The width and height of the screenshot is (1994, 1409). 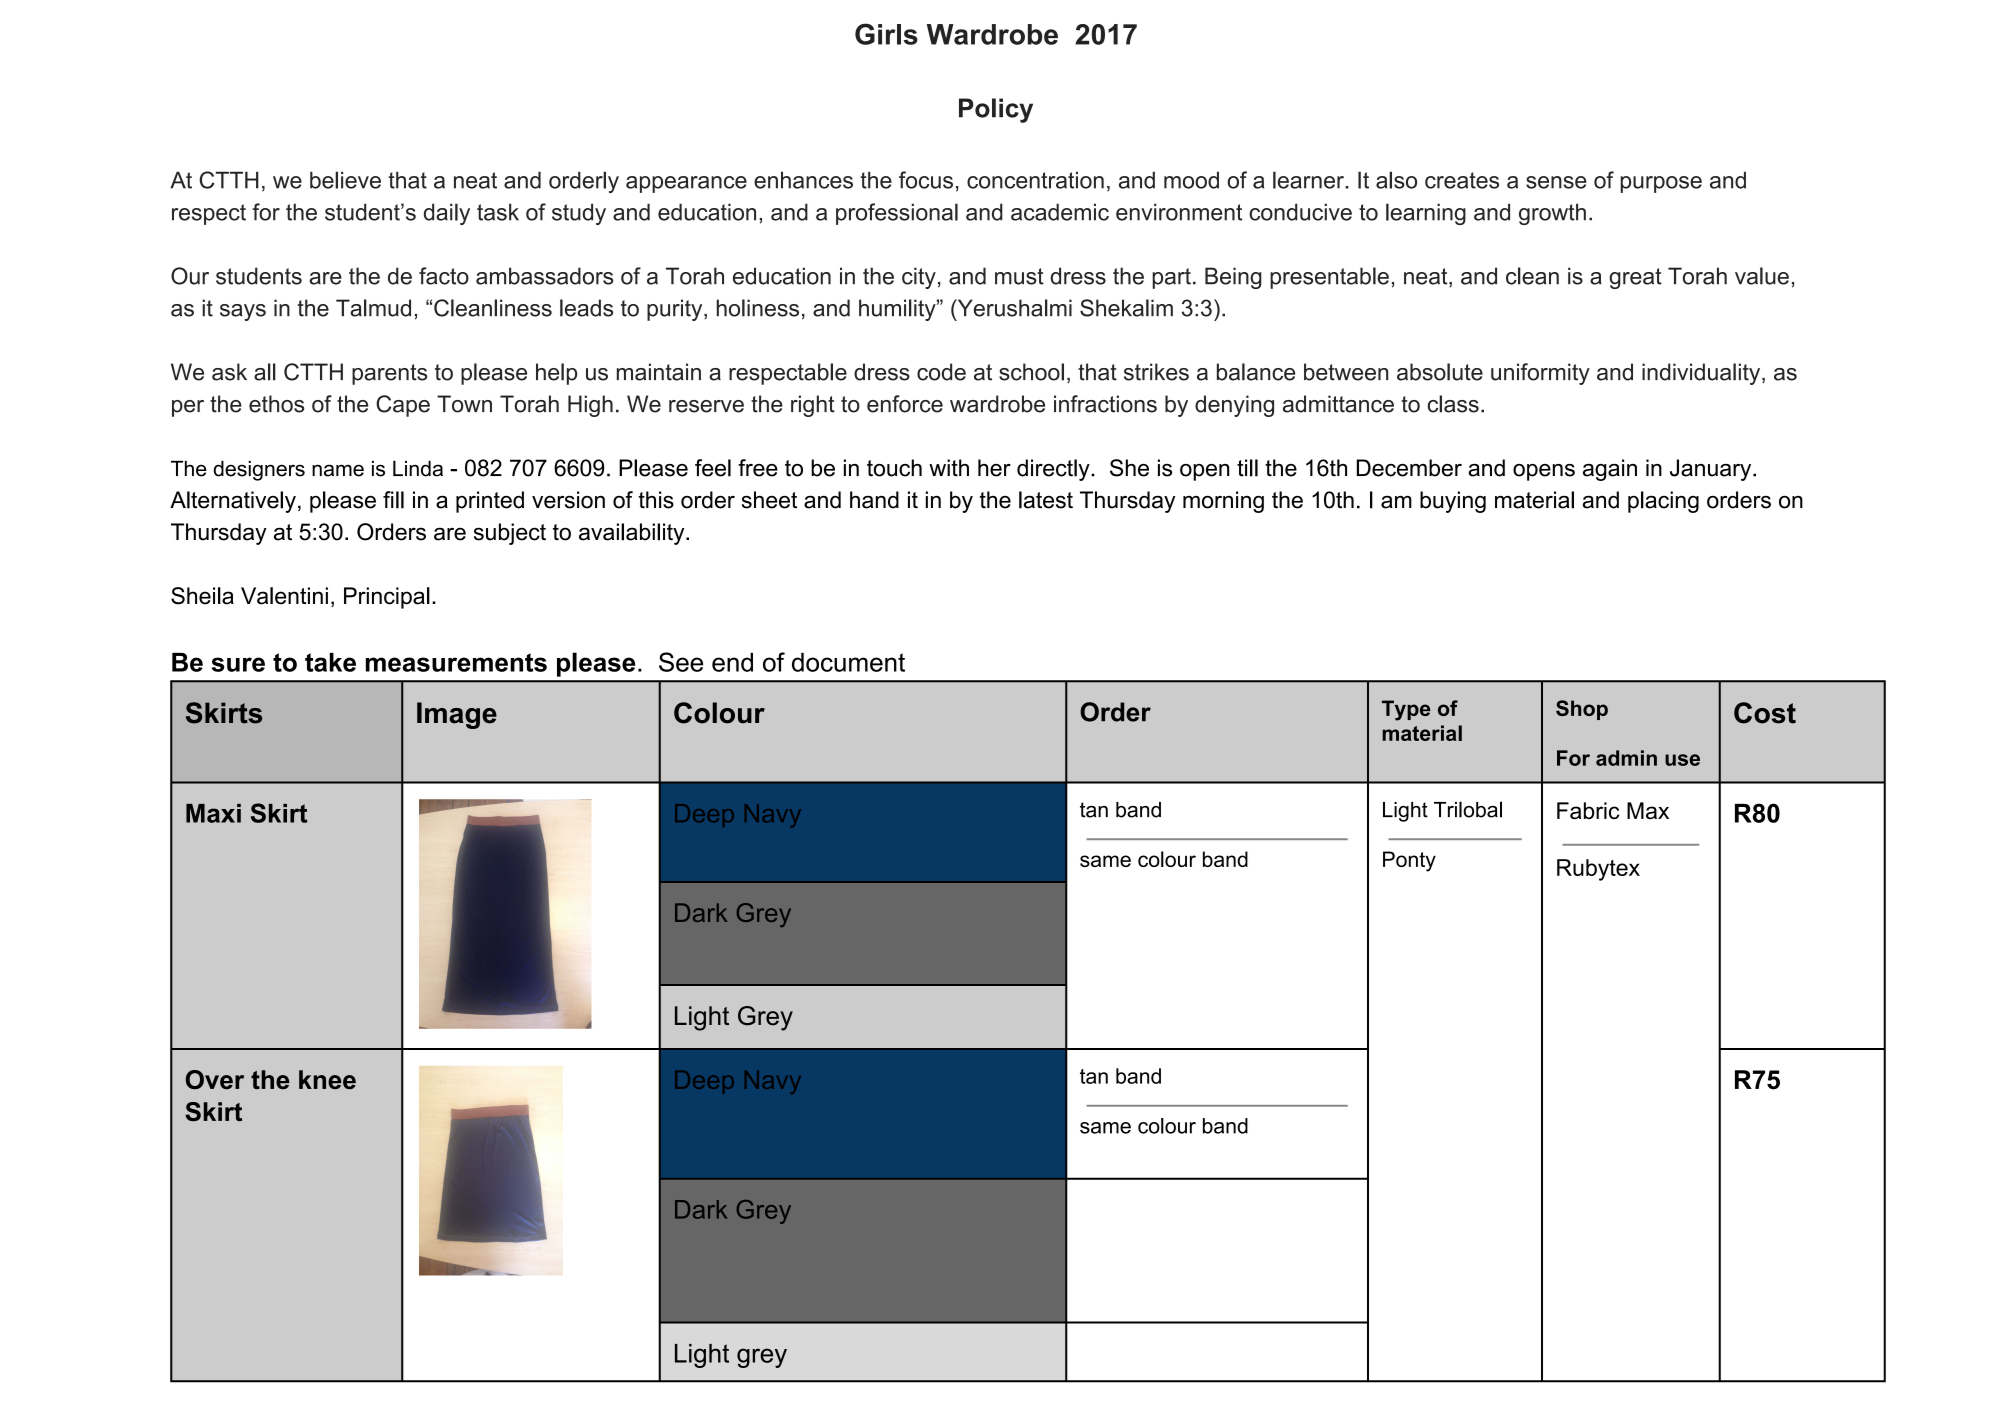 I want to click on Principal, so click(x=387, y=598).
